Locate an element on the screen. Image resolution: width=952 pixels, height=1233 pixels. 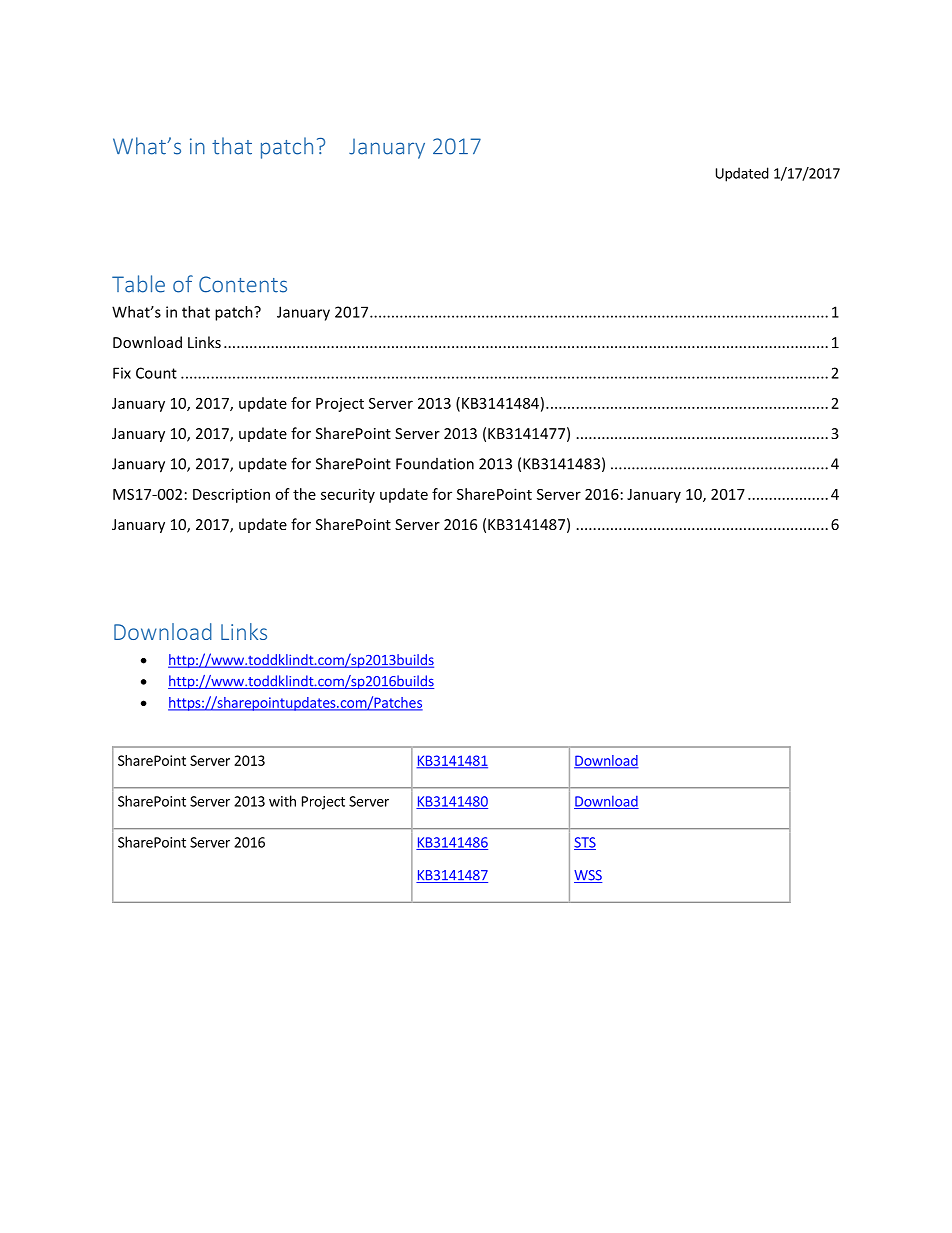
security is located at coordinates (348, 495).
